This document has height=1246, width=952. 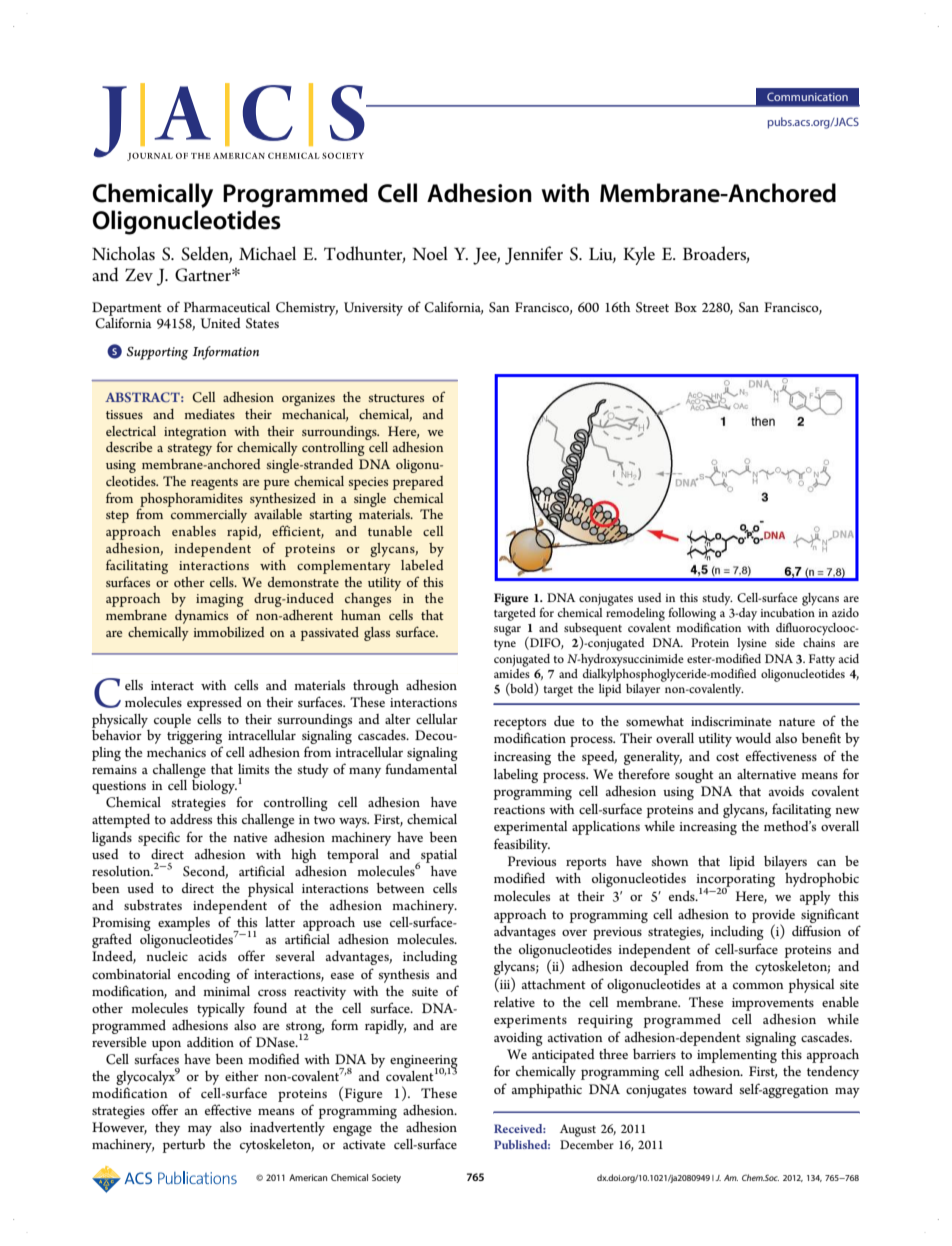 What do you see at coordinates (201, 617) in the document?
I see `dynamics` at bounding box center [201, 617].
